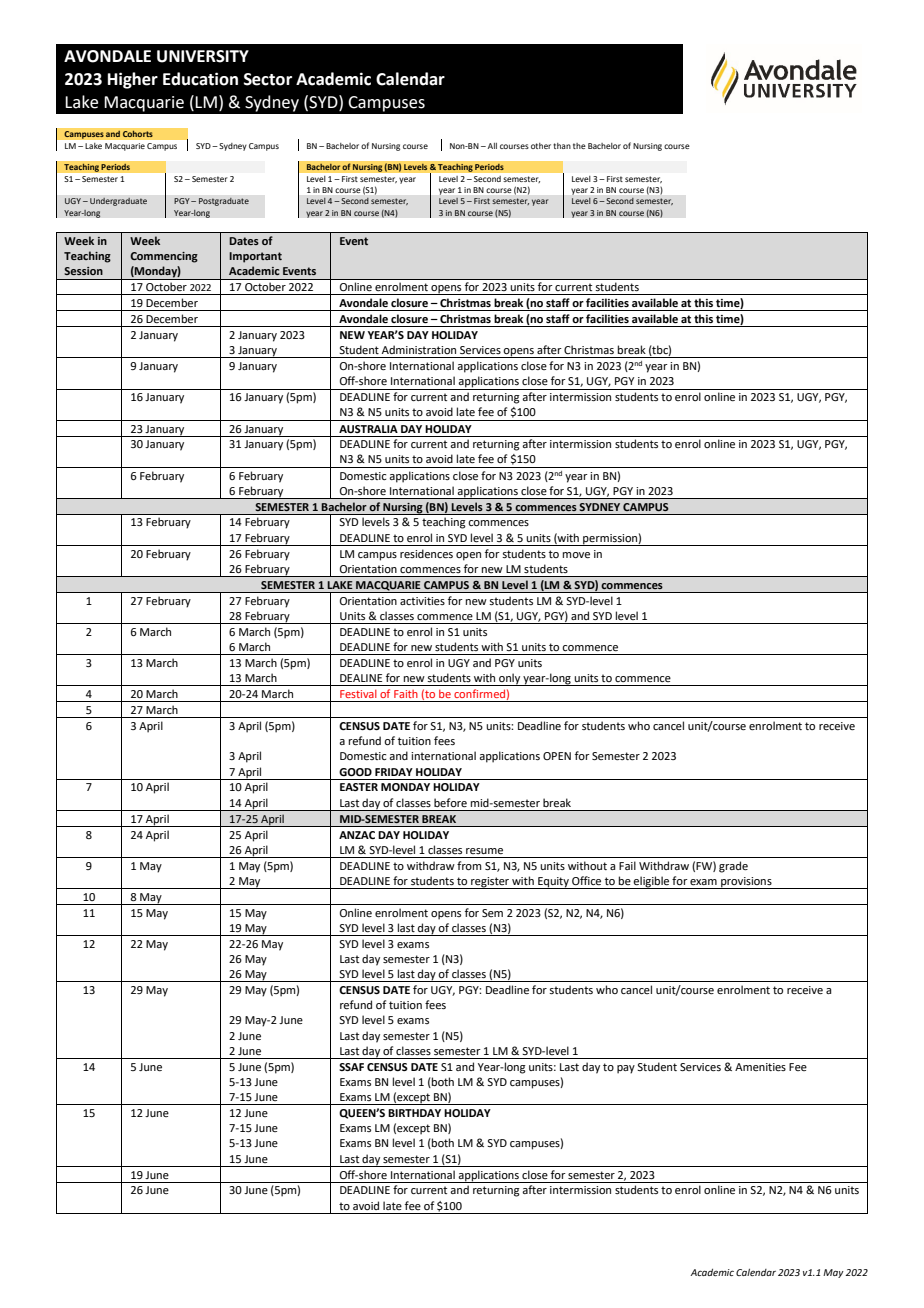  Describe the element at coordinates (394, 772) in the screenshot. I see `FRIDAY` at that location.
